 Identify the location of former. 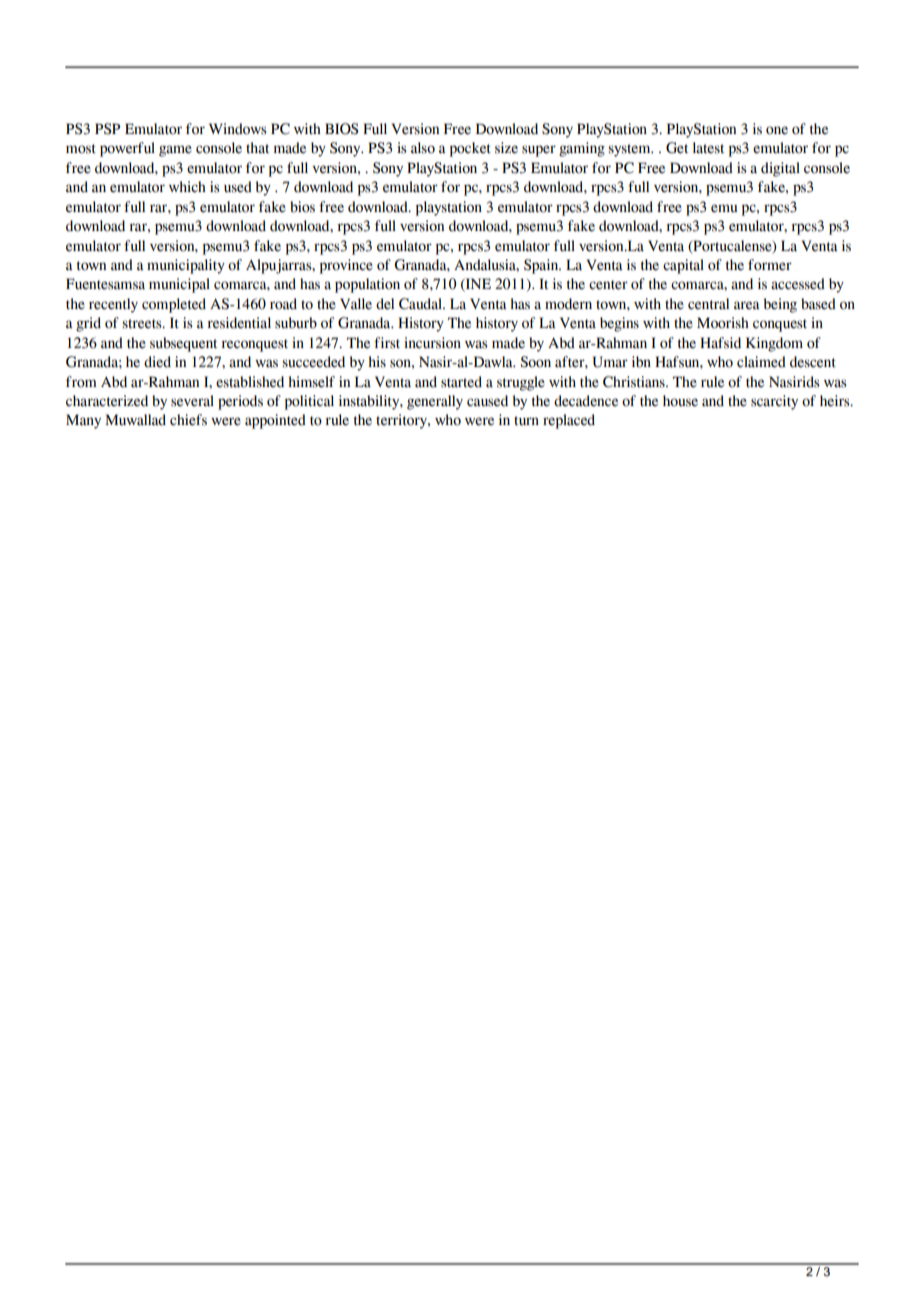
(770, 265).
